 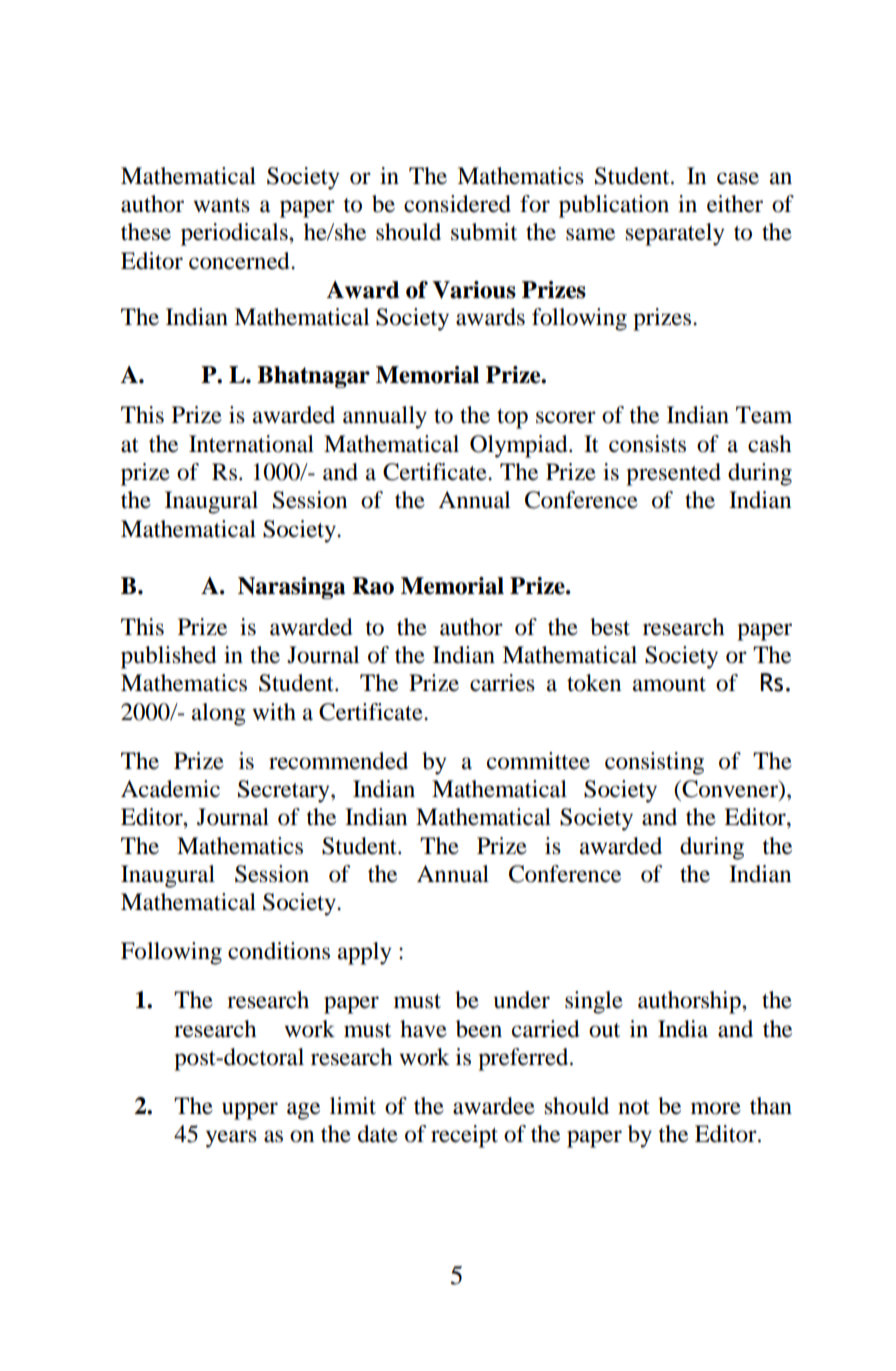 What do you see at coordinates (457, 204) in the screenshot?
I see `considered` at bounding box center [457, 204].
